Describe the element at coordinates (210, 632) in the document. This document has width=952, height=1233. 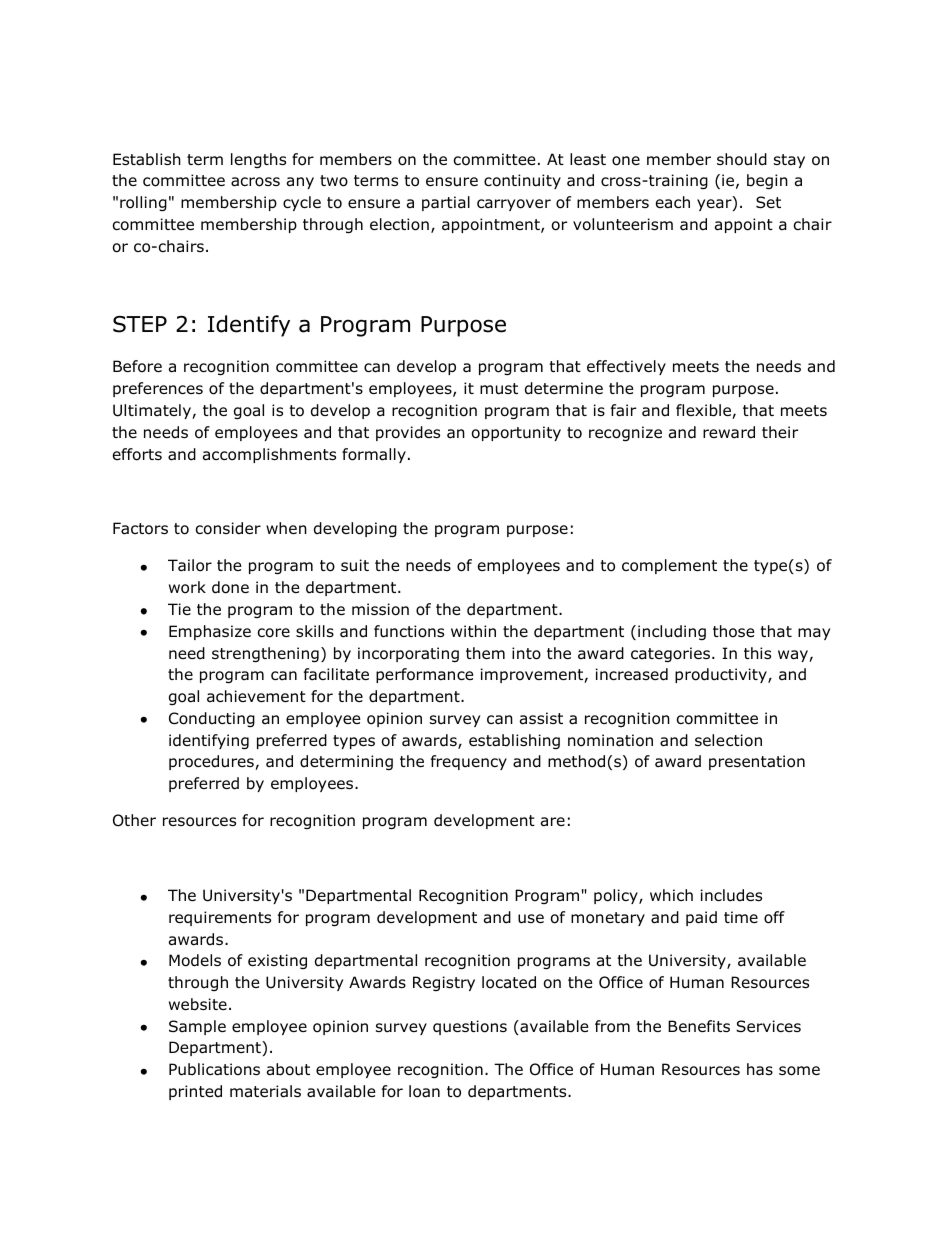
I see `Emphasize` at that location.
